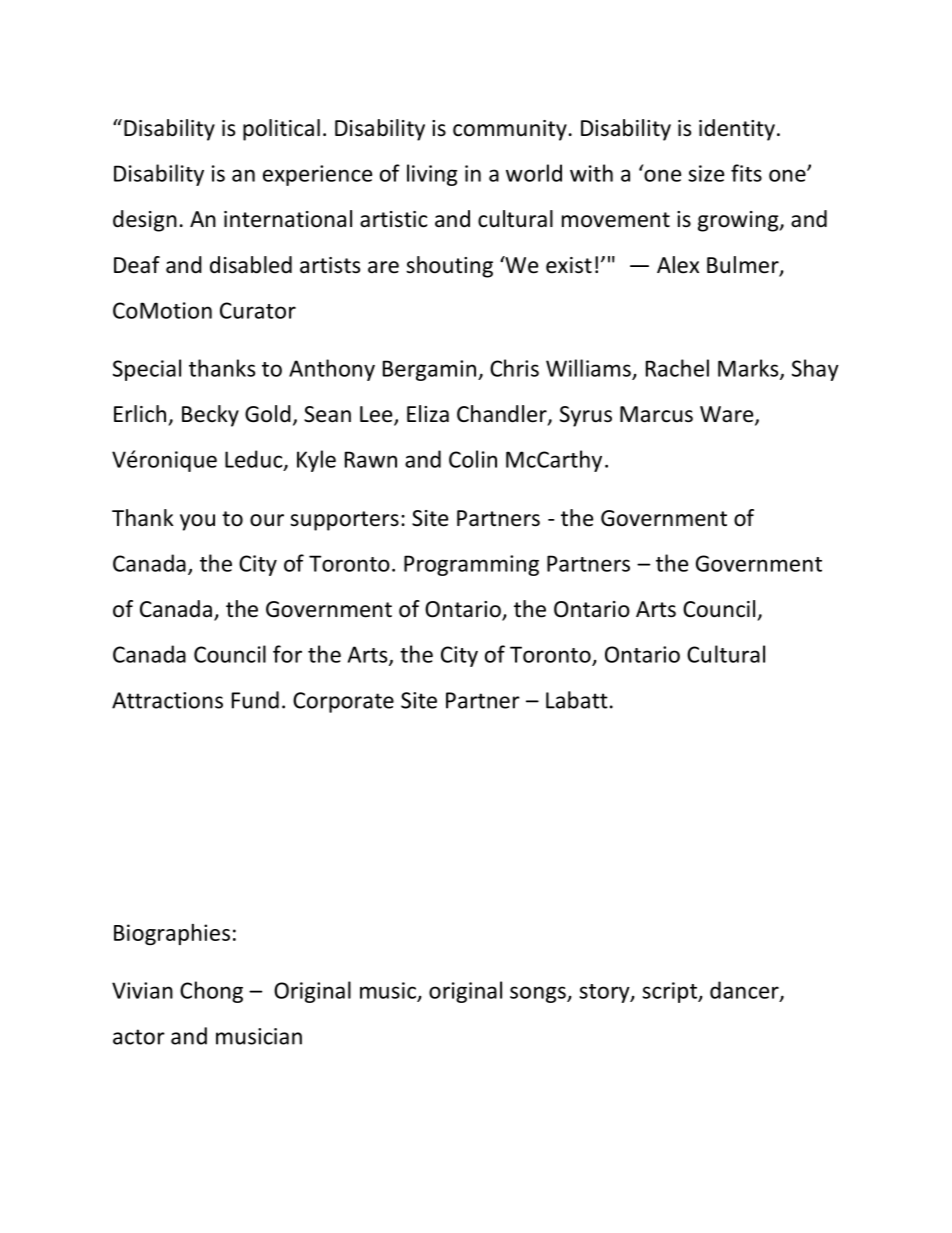  I want to click on Corporate, so click(343, 702).
